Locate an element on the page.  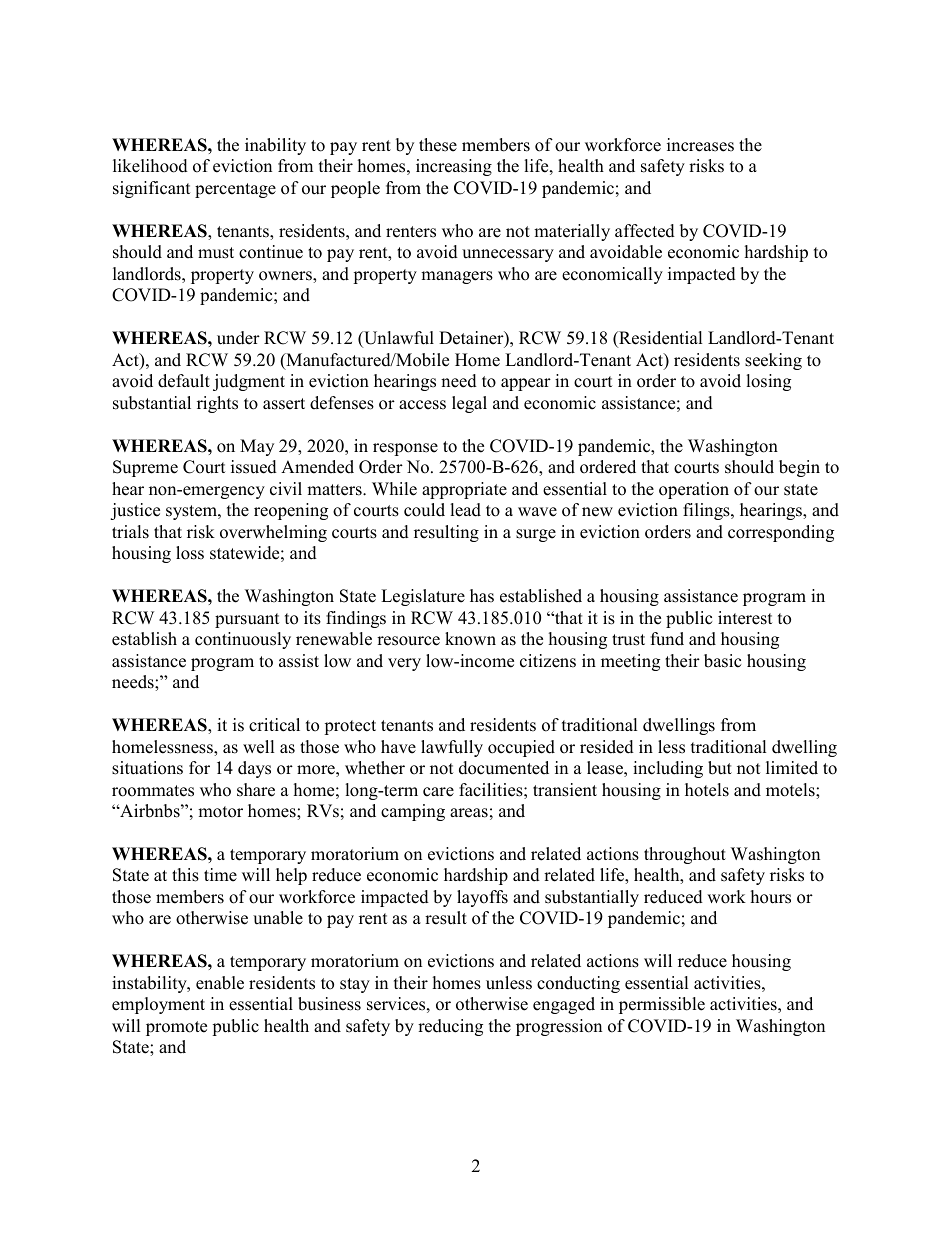
but is located at coordinates (720, 768).
